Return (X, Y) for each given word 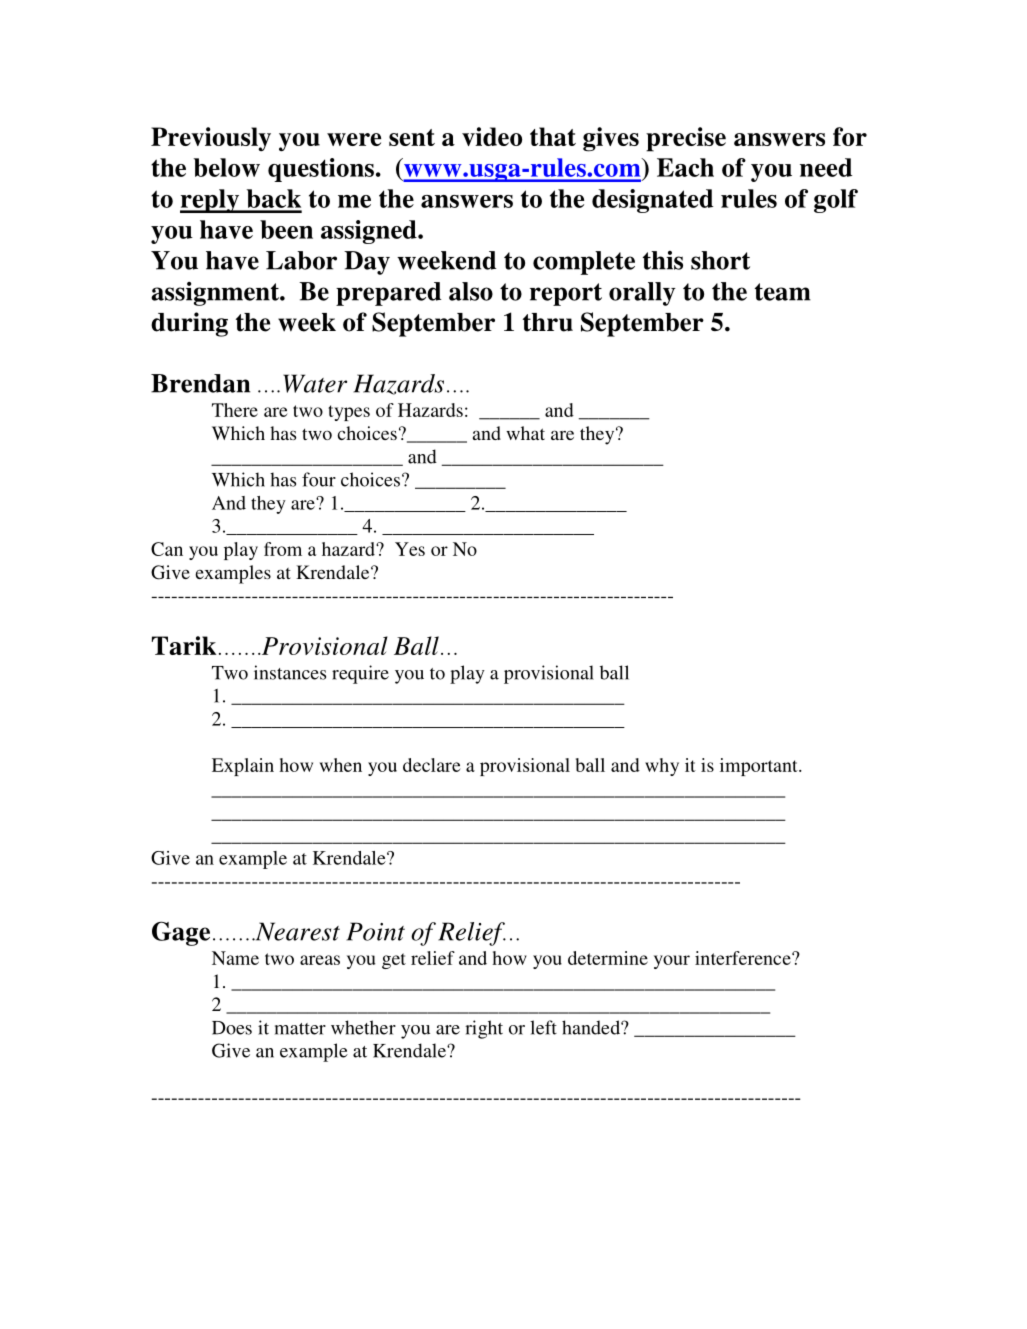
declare (431, 765)
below (227, 167)
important (760, 767)
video (492, 136)
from (283, 549)
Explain (243, 767)
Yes (410, 549)
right (484, 1029)
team (783, 292)
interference (744, 958)
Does (232, 1028)
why (662, 767)
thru (548, 322)
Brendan (200, 383)
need (826, 167)
